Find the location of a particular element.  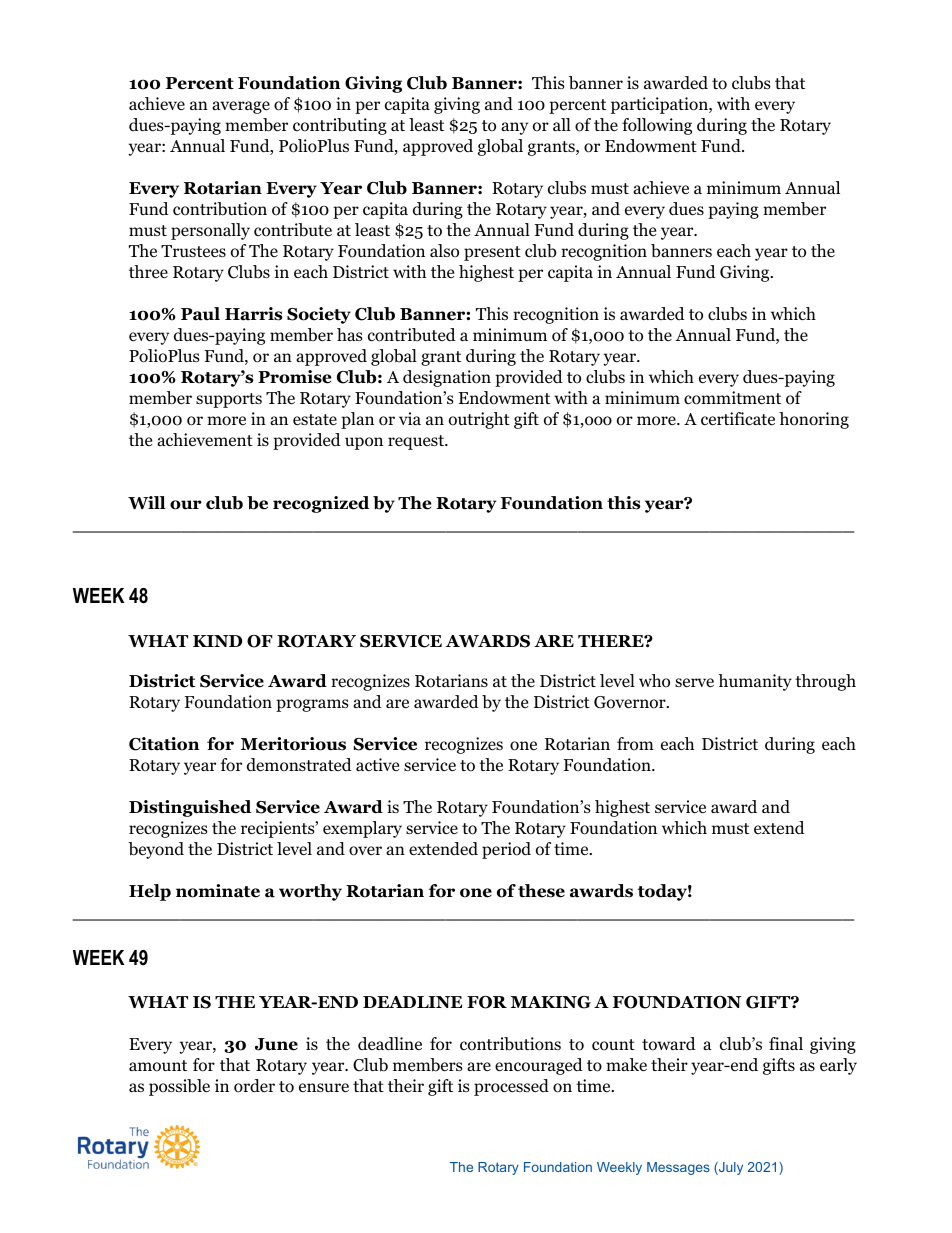

humanity is located at coordinates (755, 682).
